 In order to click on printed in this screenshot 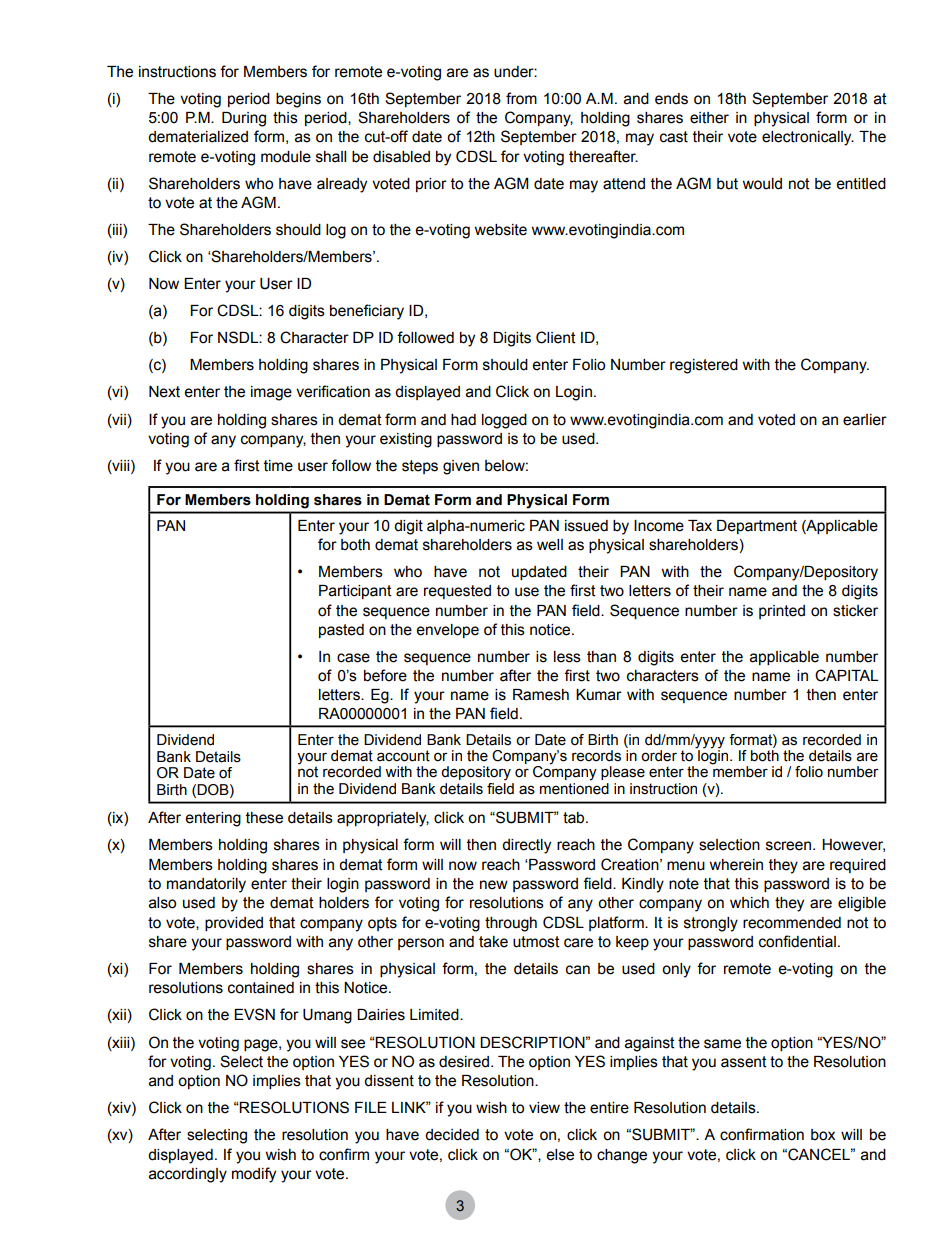, I will do `click(782, 612)`.
